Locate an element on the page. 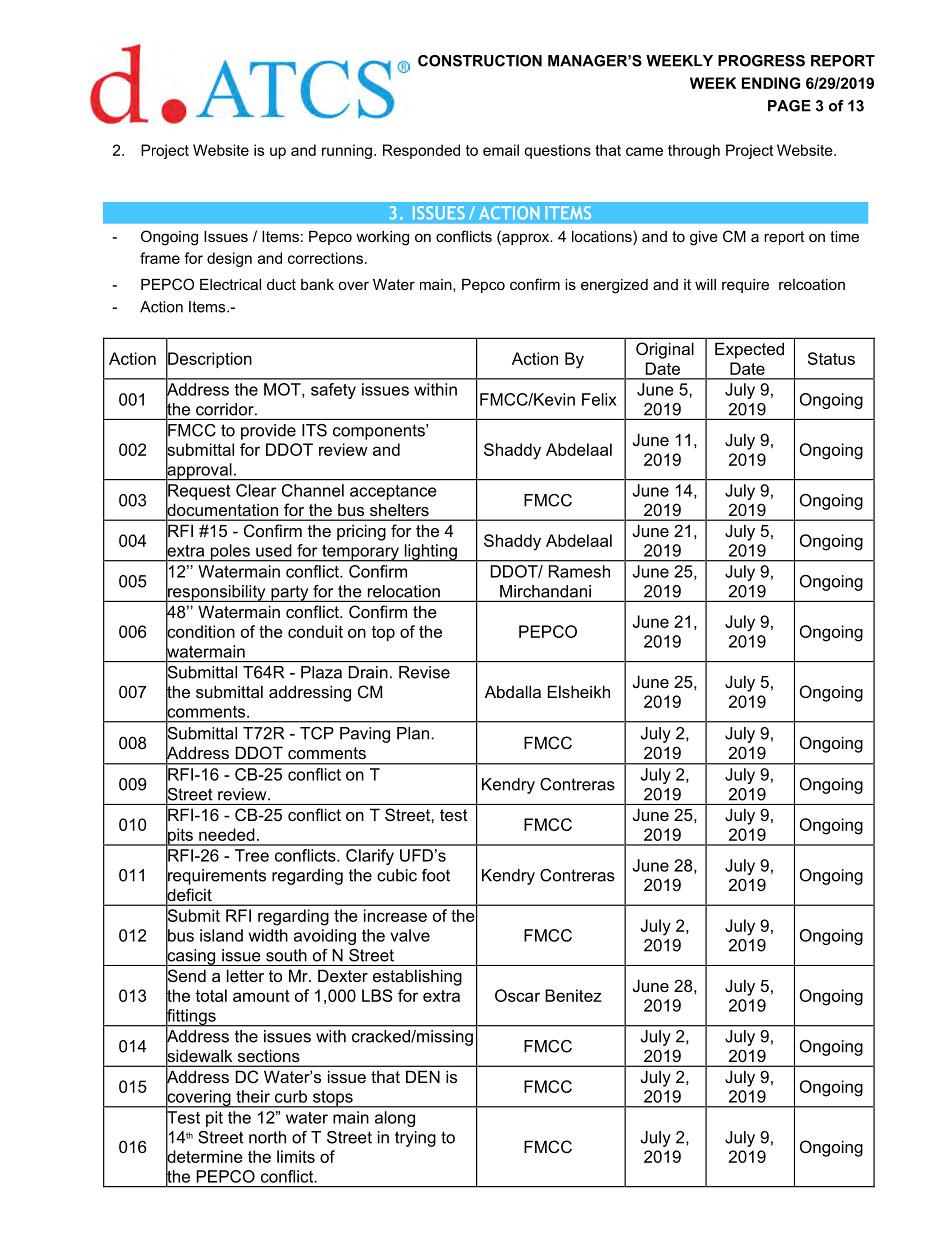  Benitez is located at coordinates (573, 995).
